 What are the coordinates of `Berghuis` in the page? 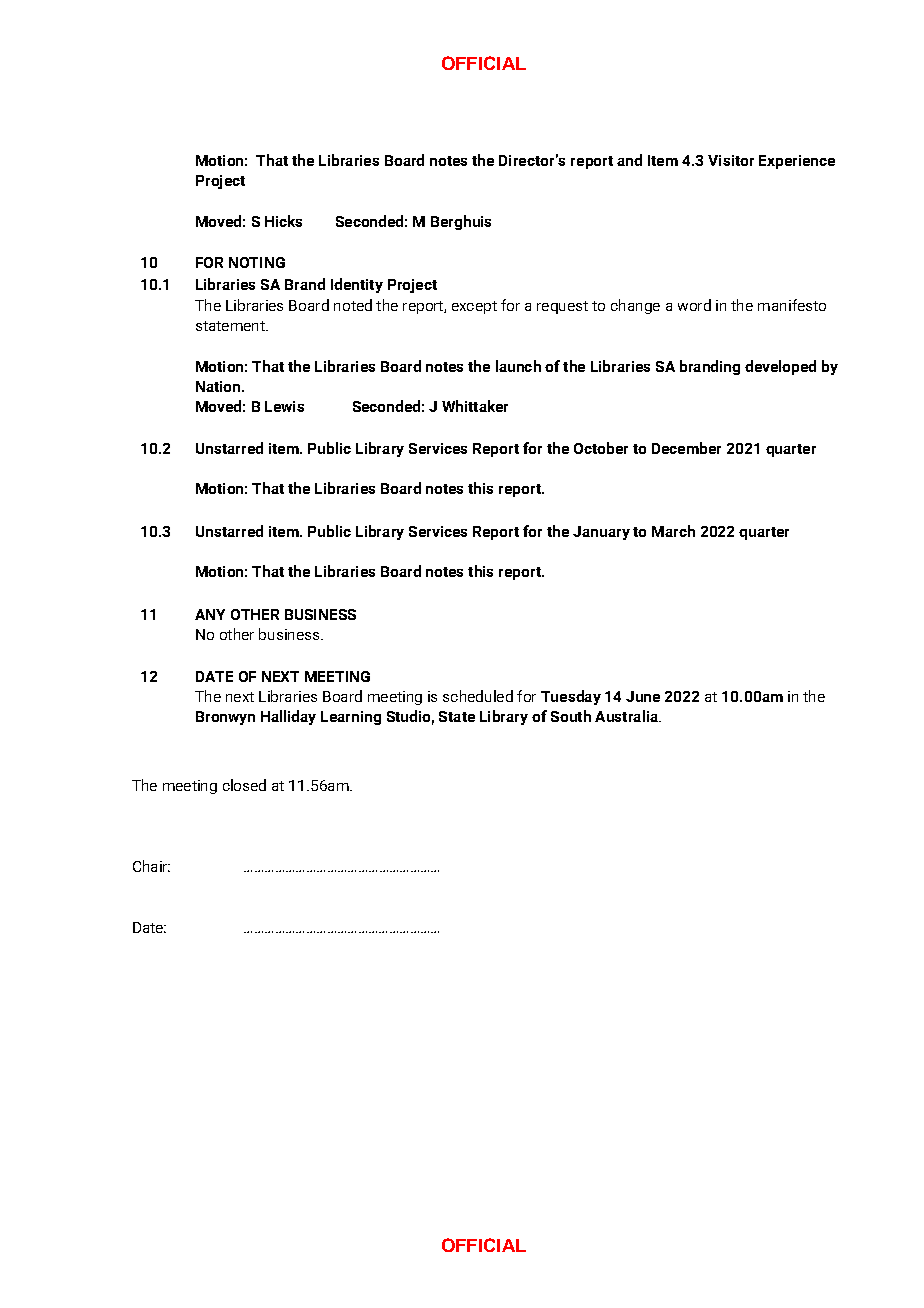 It's located at (461, 222).
